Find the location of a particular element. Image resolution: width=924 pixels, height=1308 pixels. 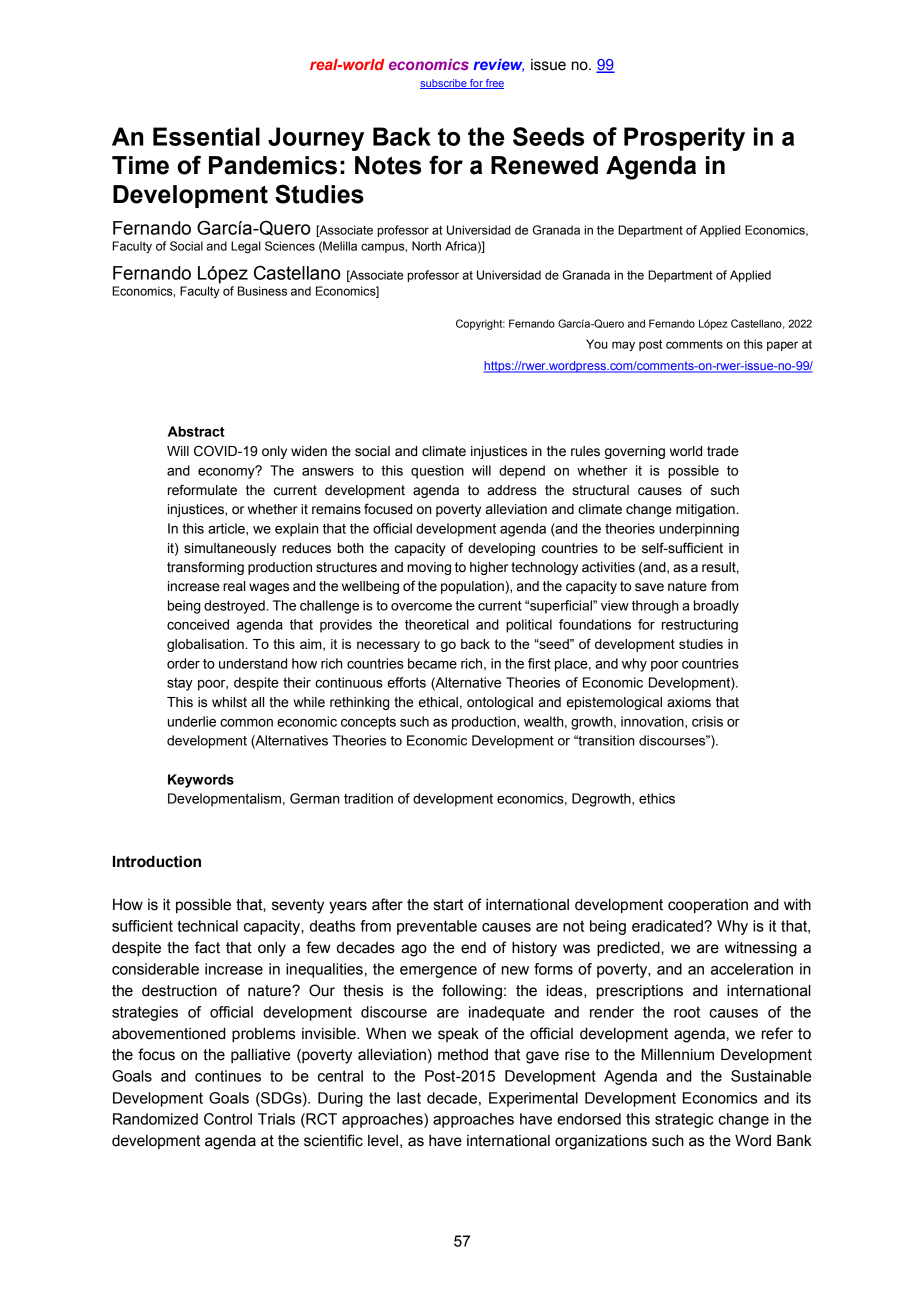

start is located at coordinates (448, 905).
